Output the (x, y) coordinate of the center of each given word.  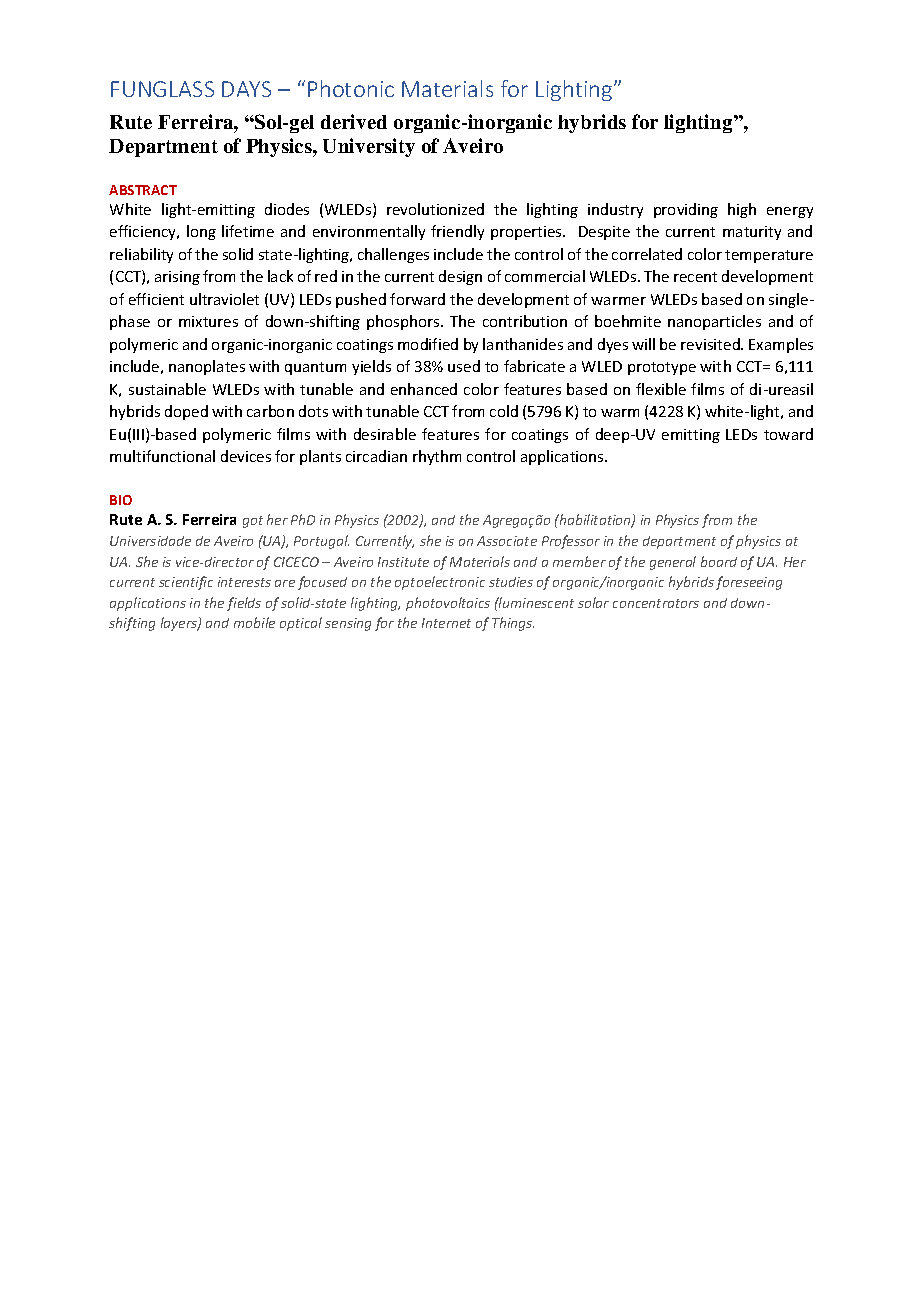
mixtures (208, 321)
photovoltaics (448, 604)
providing (686, 210)
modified (428, 344)
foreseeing (749, 583)
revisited (711, 344)
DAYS (246, 89)
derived (354, 121)
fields (244, 604)
